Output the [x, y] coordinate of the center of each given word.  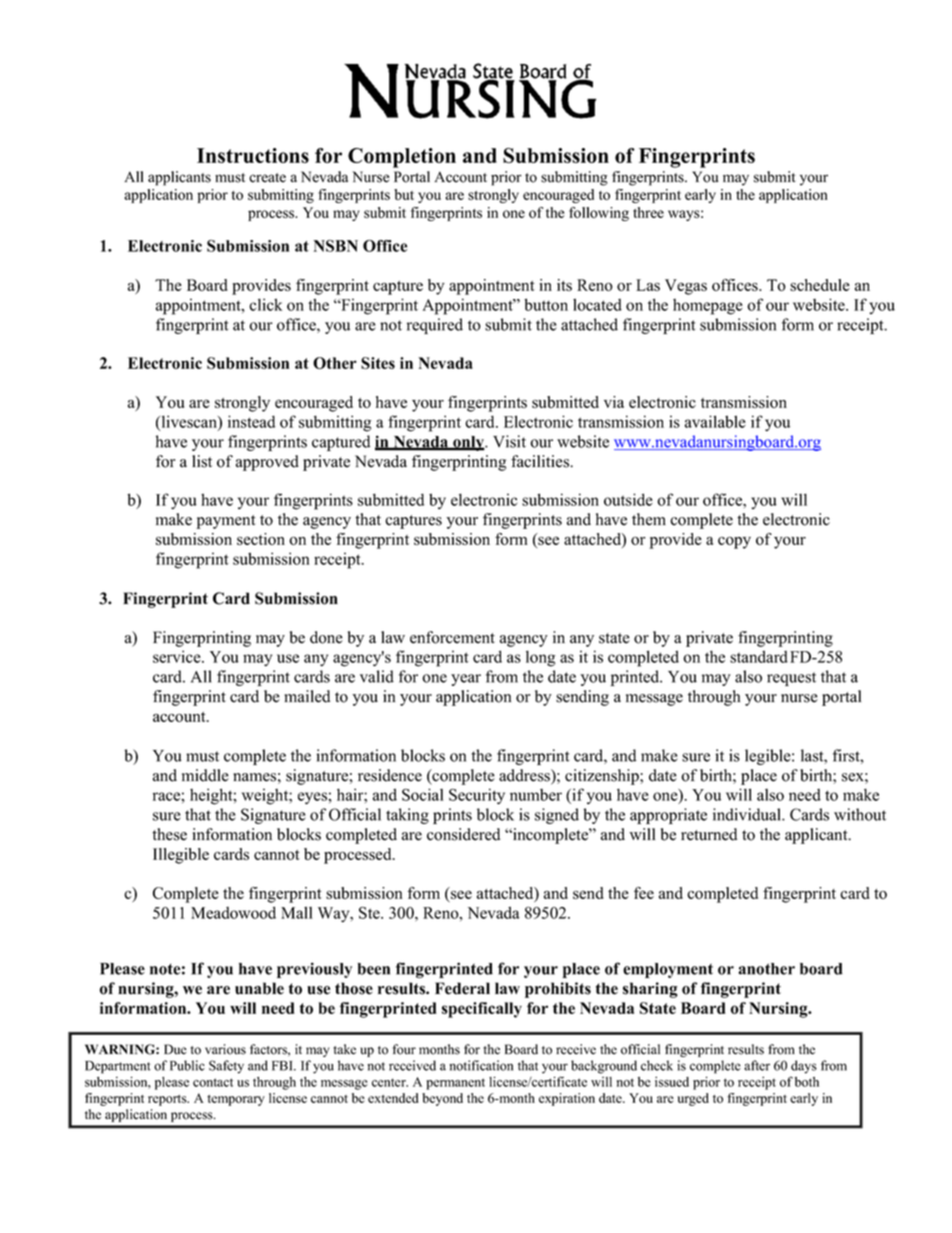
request [791, 679]
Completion [402, 158]
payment [226, 522]
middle [205, 775]
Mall [297, 912]
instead [252, 421]
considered [464, 834]
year [466, 680]
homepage [708, 307]
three [648, 212]
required [435, 326]
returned [709, 834]
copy [734, 543]
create [267, 178]
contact [213, 1082]
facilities [541, 461]
